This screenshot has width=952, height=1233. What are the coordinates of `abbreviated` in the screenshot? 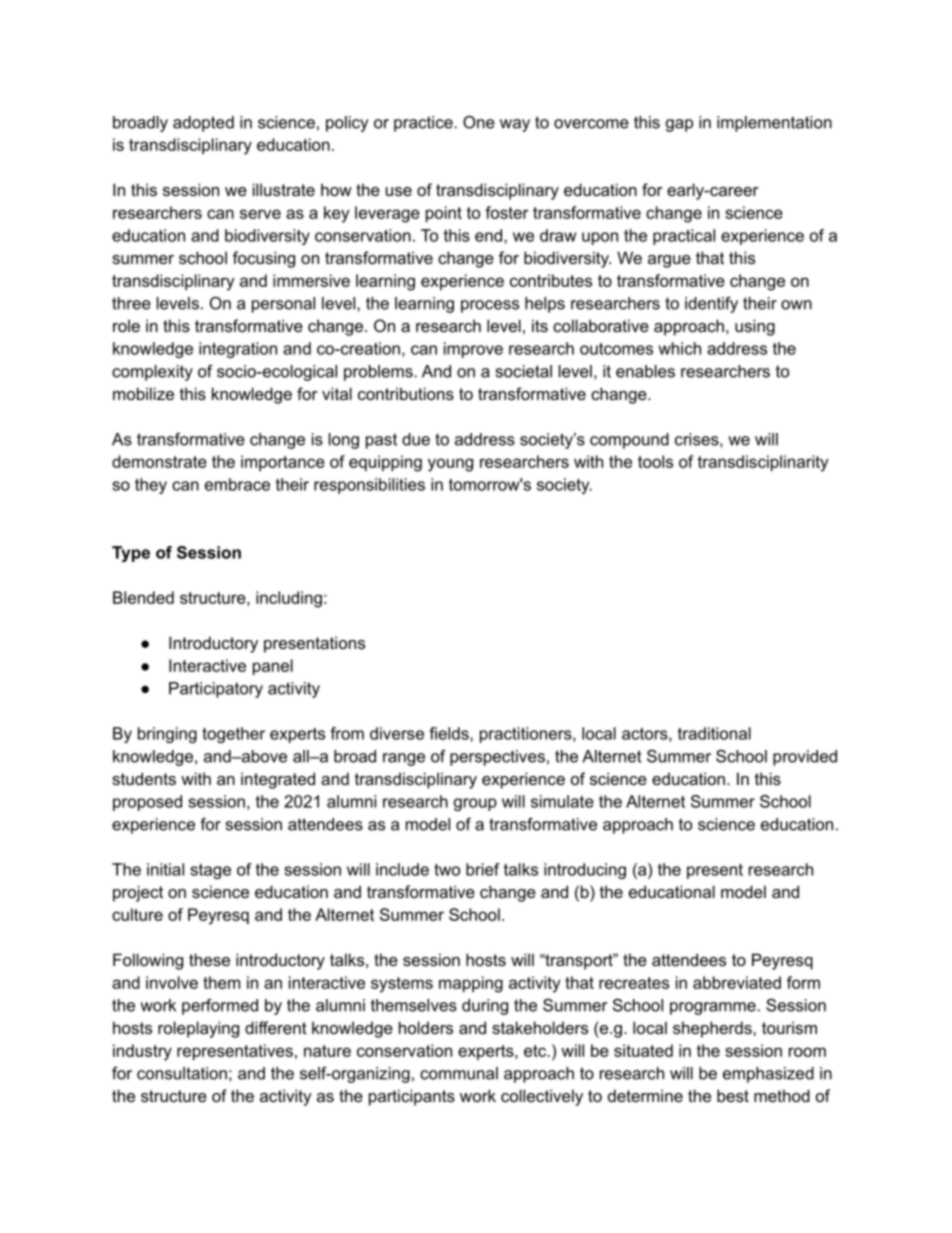 It's located at (737, 982).
